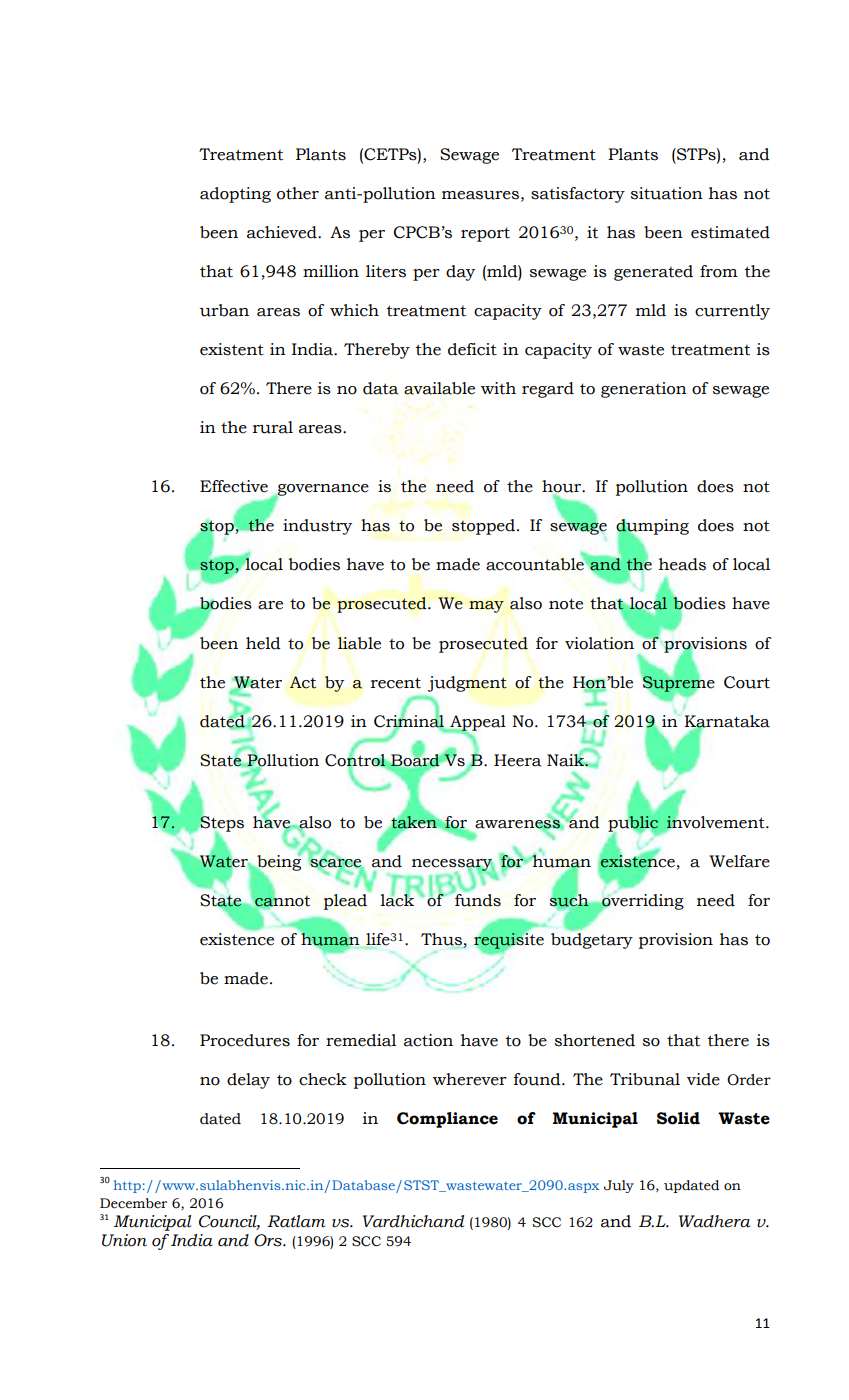 This page has width=849, height=1400. I want to click on Effective, so click(234, 486).
